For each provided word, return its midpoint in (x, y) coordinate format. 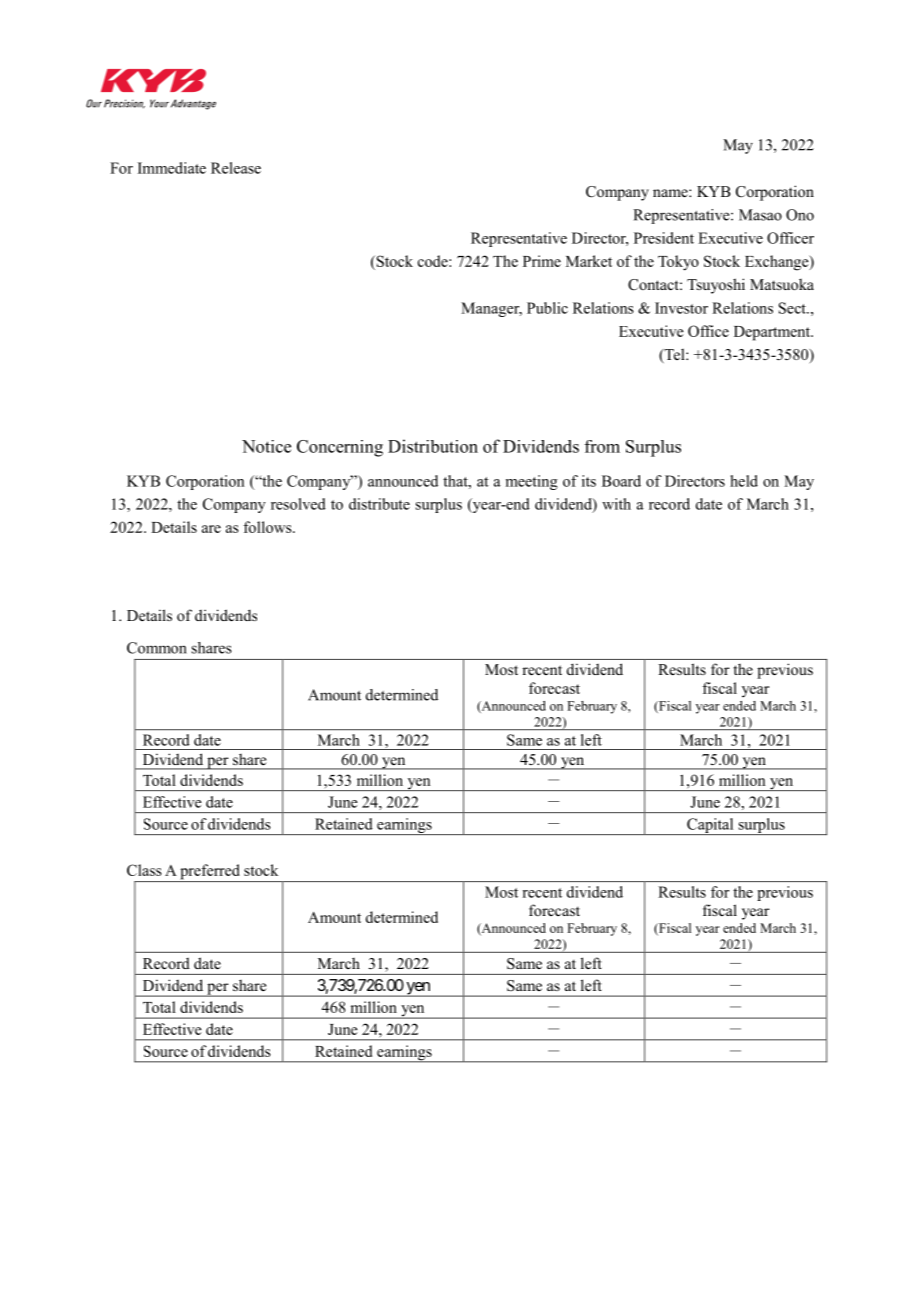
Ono (800, 215)
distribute (379, 504)
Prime (542, 261)
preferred (210, 873)
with (616, 504)
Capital (710, 826)
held (744, 481)
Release (236, 168)
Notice (266, 446)
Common (157, 648)
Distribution (433, 446)
